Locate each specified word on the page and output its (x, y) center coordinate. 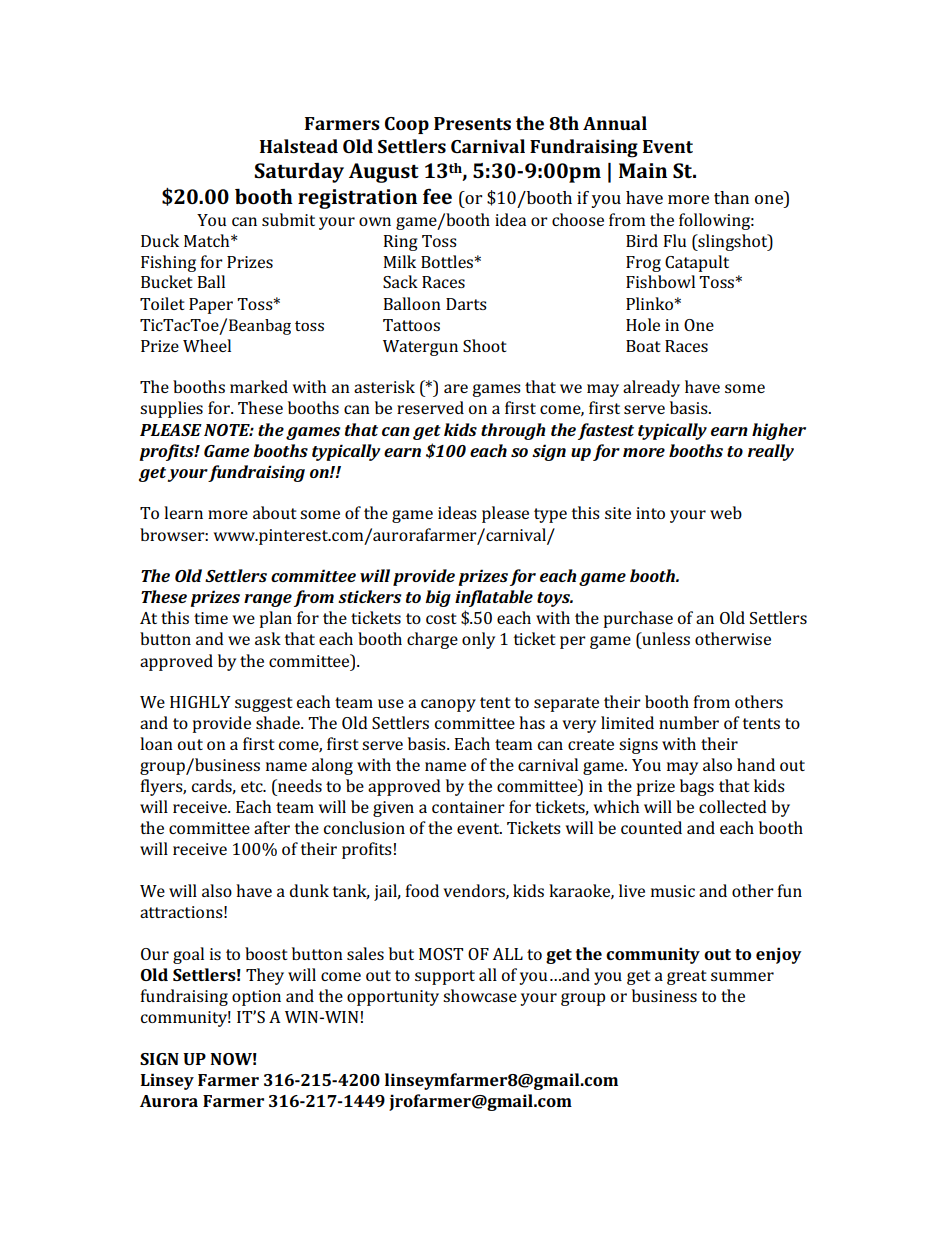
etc (253, 786)
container (468, 807)
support (445, 977)
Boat (643, 346)
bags (697, 787)
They (265, 976)
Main (643, 170)
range (268, 600)
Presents (472, 123)
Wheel (207, 345)
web (726, 512)
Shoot (484, 345)
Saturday (299, 173)
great (686, 977)
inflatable (494, 598)
